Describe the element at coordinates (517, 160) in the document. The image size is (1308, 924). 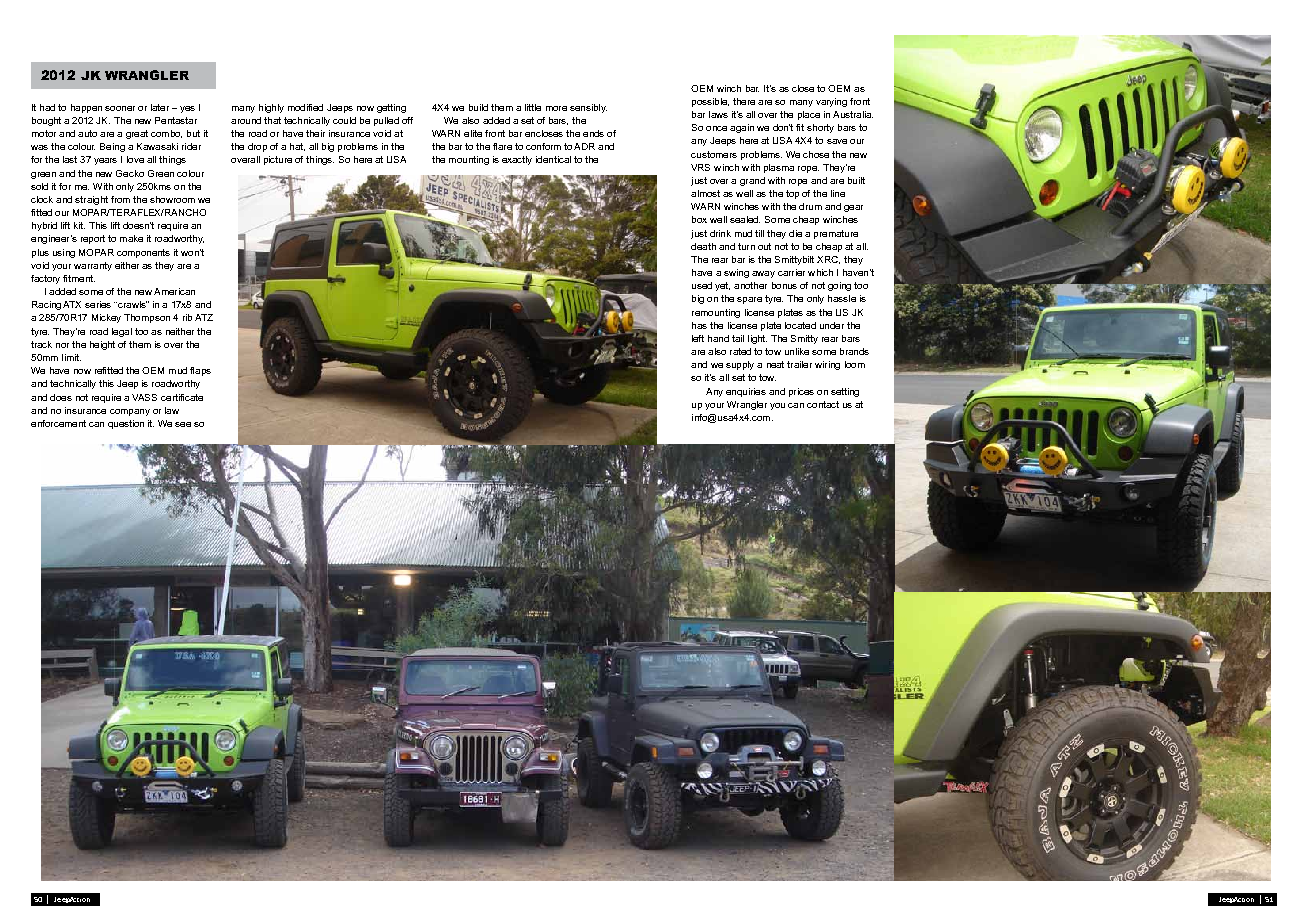
I see `exactly` at that location.
